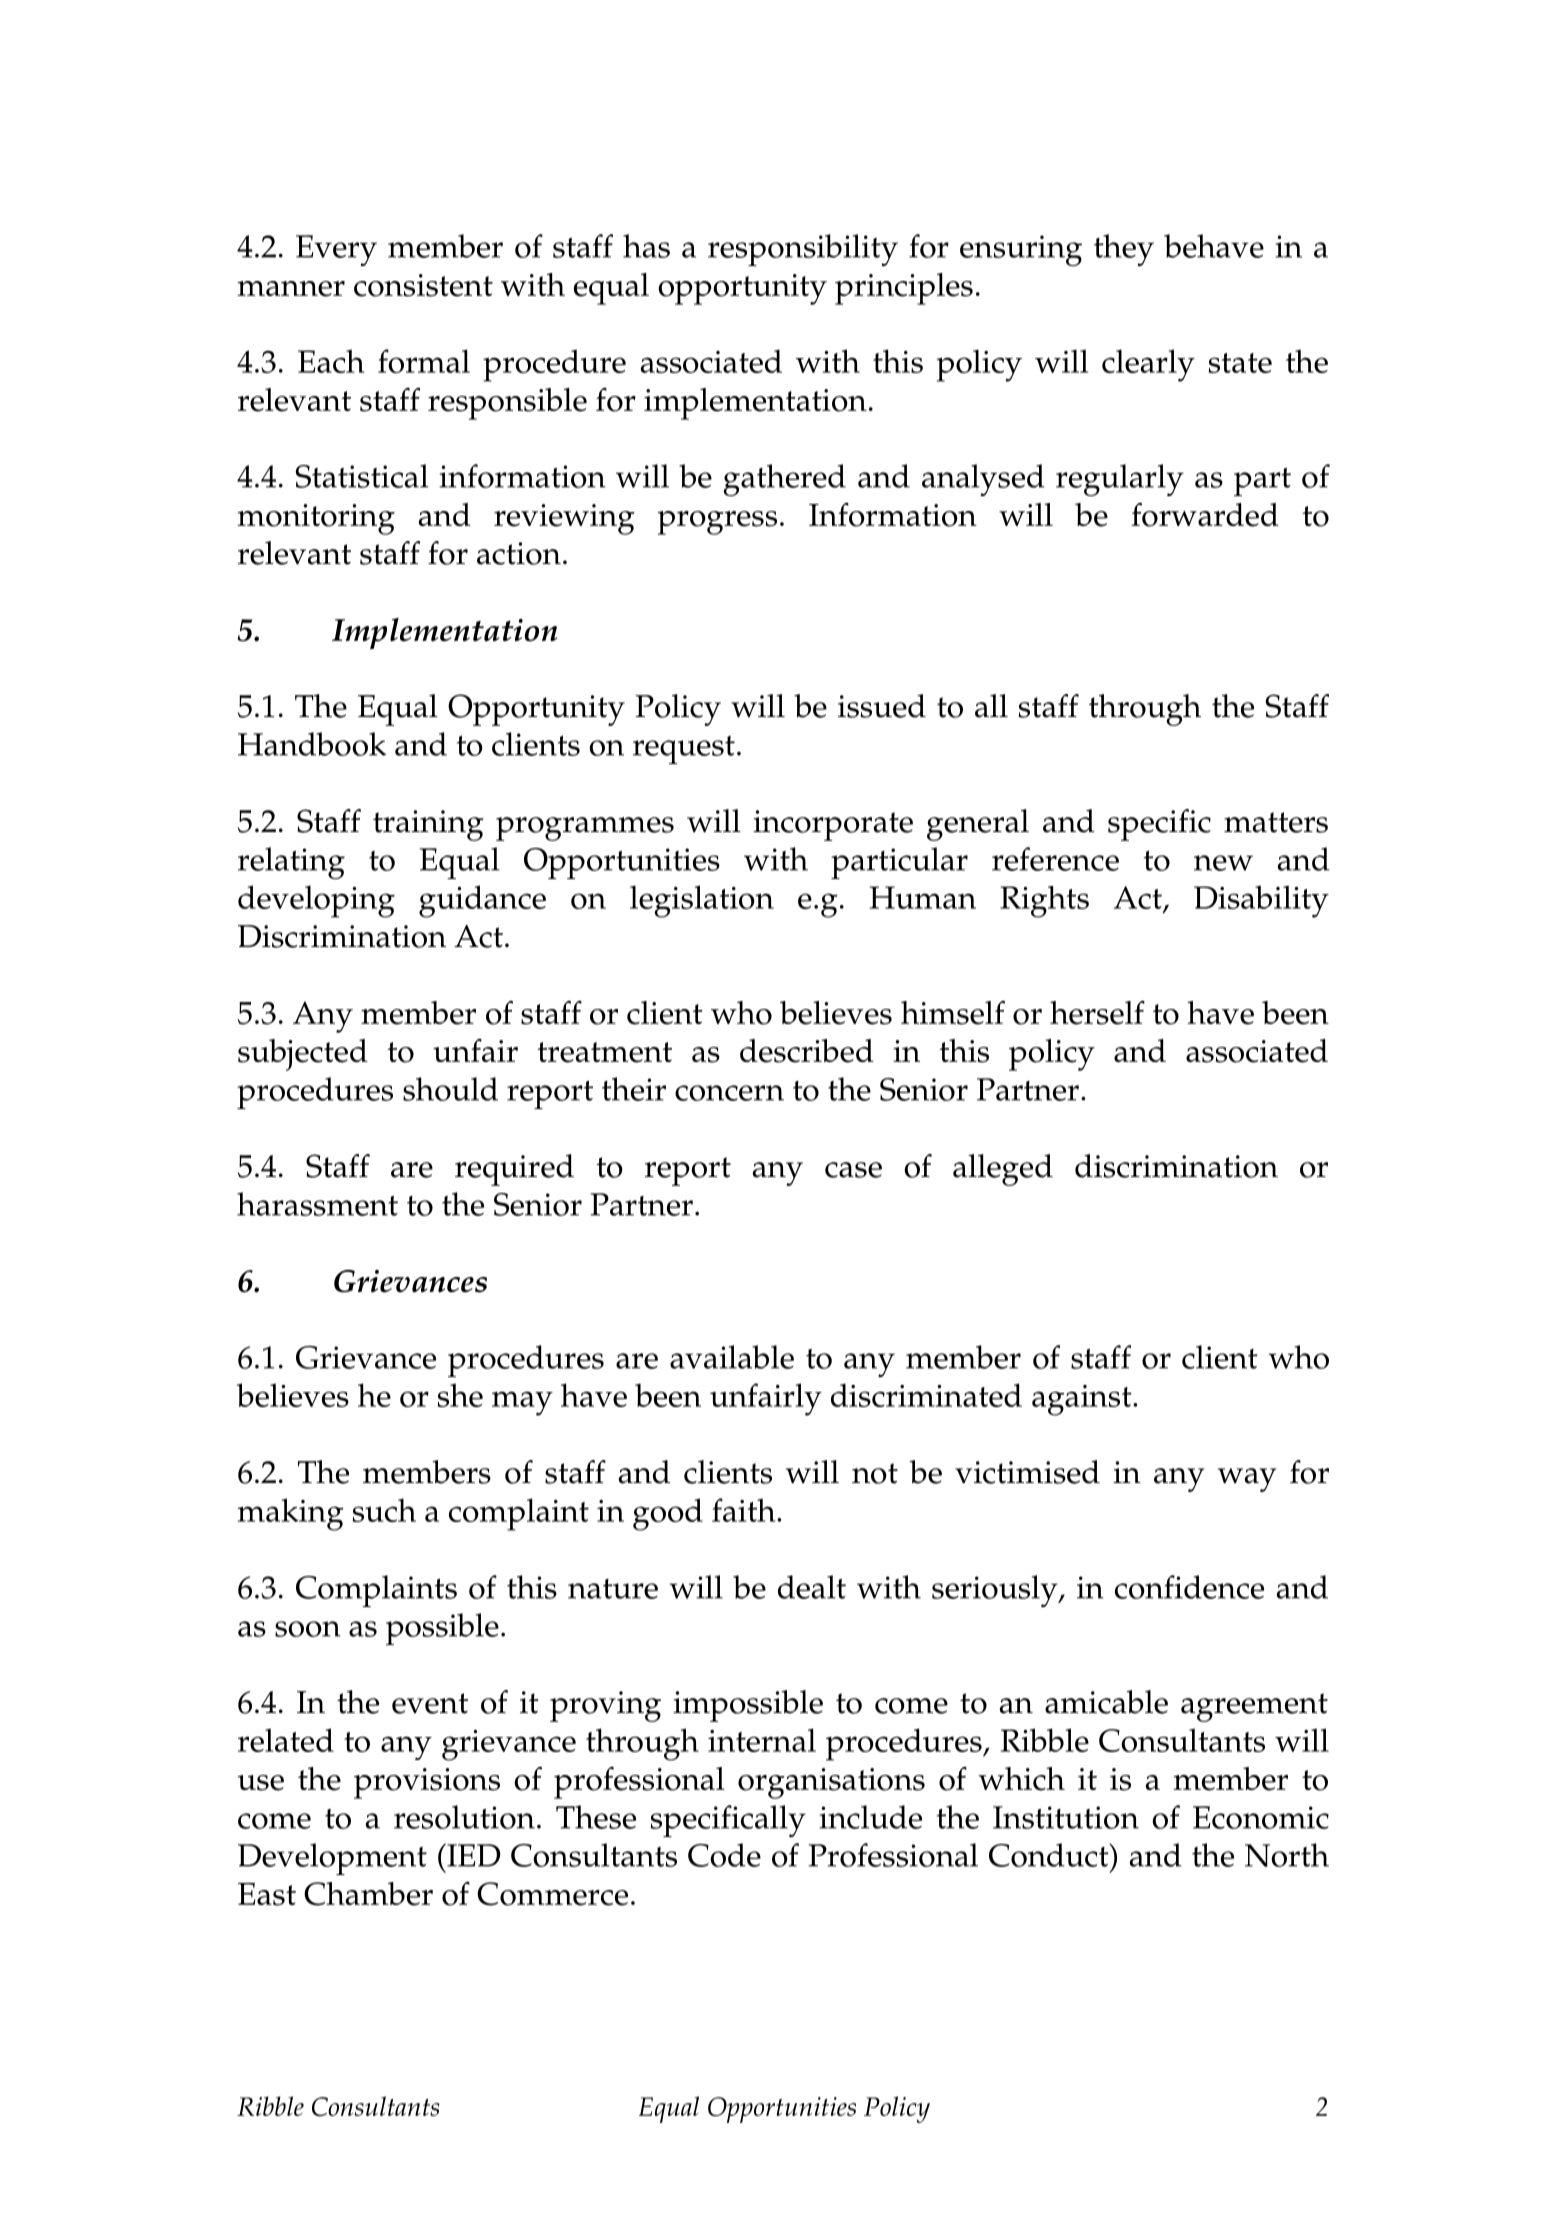 The image size is (1567, 2218). Describe the element at coordinates (1223, 863) in the screenshot. I see `new` at that location.
